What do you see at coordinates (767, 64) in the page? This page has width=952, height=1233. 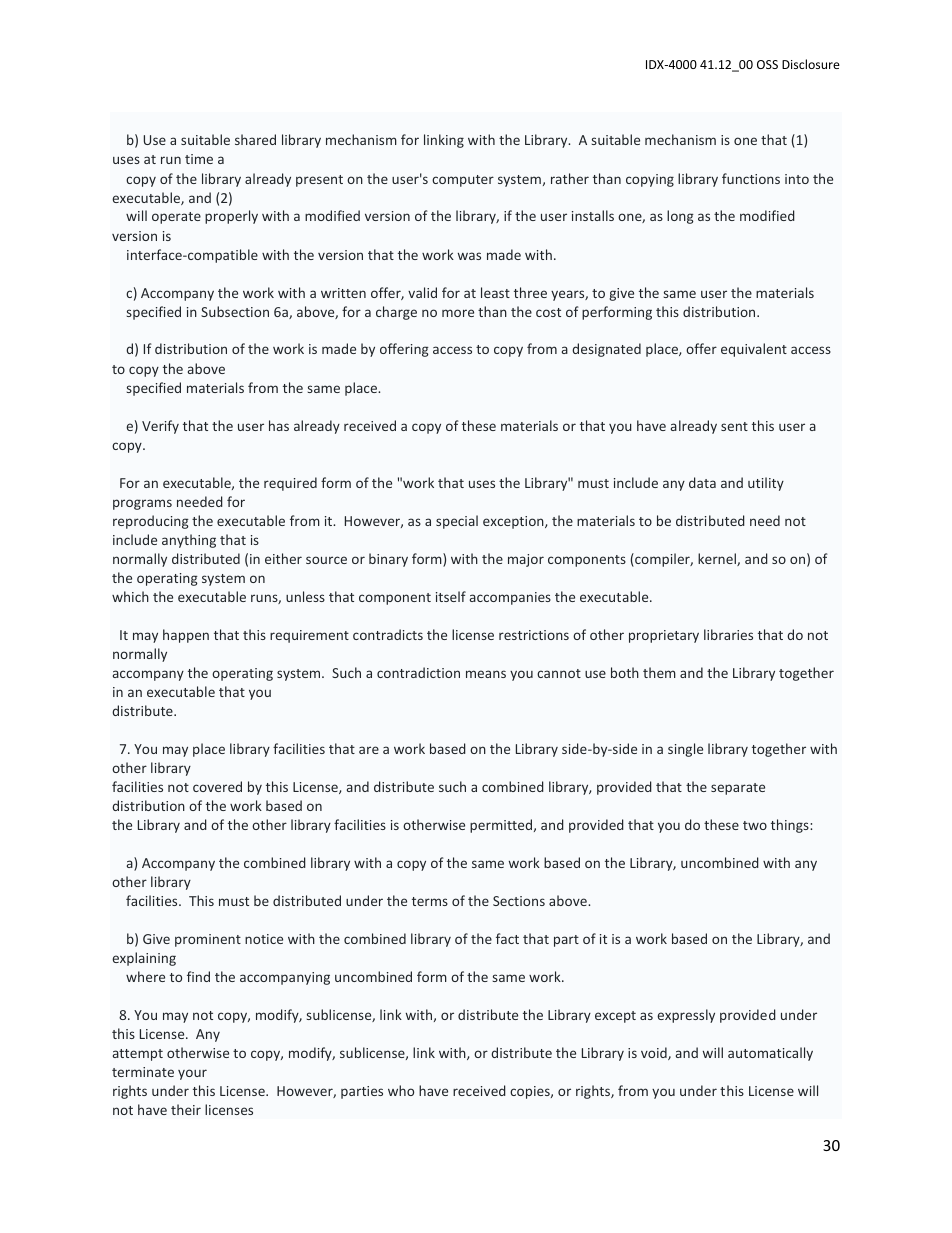 I see `OSS` at bounding box center [767, 64].
